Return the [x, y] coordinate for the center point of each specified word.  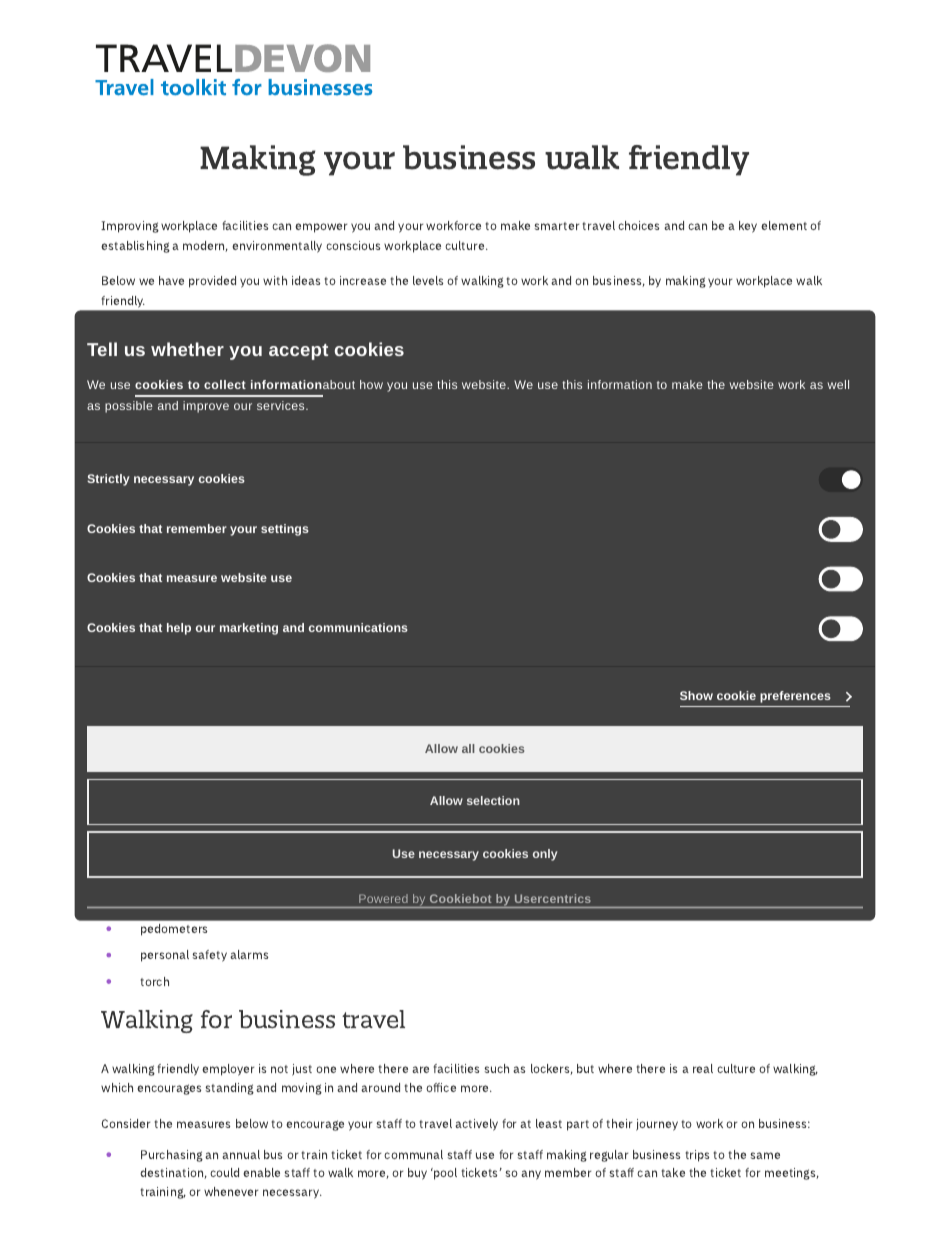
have [171, 280]
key [748, 227]
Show [696, 695]
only [545, 855]
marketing [249, 629]
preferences [795, 697]
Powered [383, 899]
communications [358, 627]
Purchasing [172, 1156]
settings [285, 530]
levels [428, 280]
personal [165, 956]
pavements [197, 528]
